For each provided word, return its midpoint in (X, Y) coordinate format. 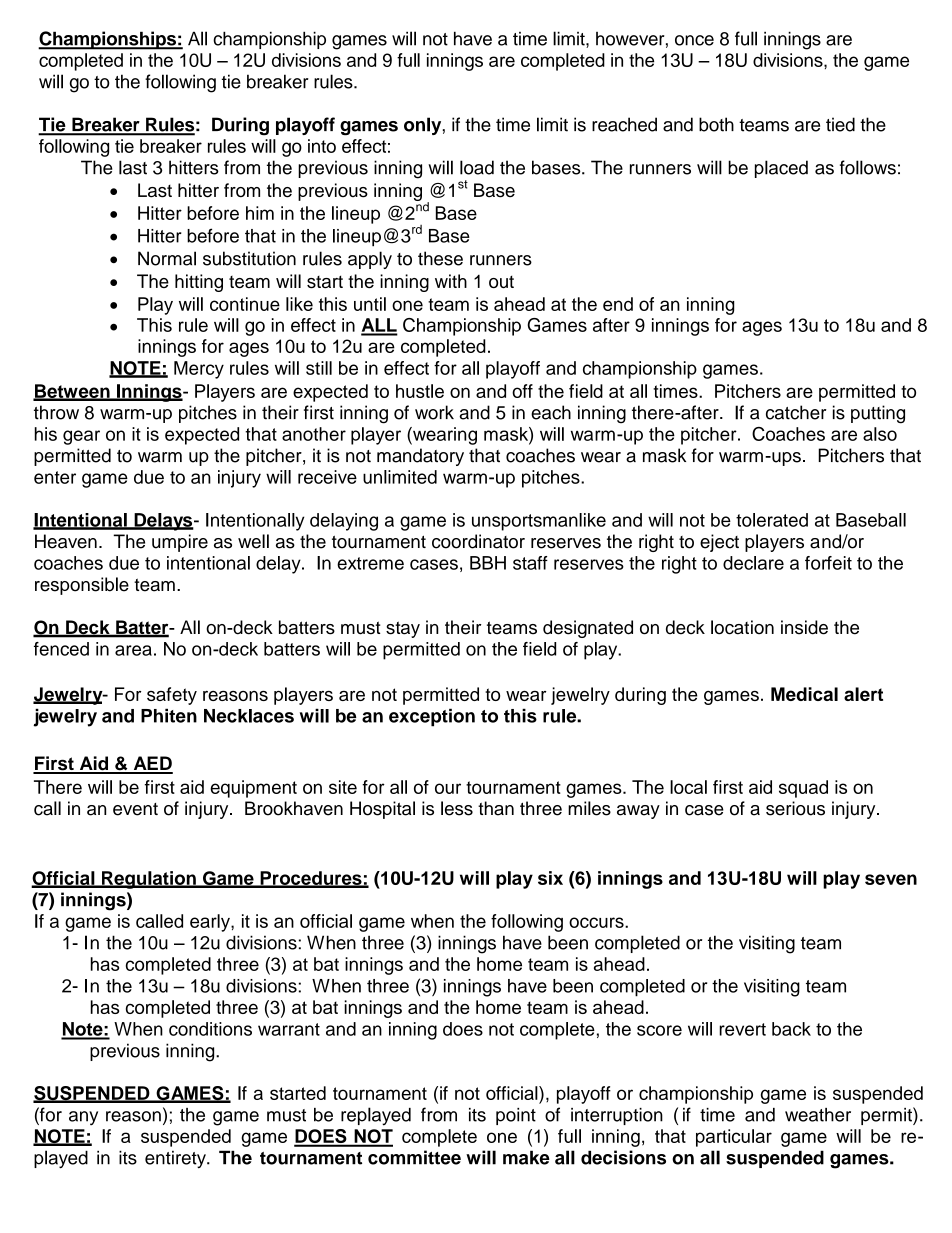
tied (840, 124)
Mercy (199, 370)
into (322, 146)
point (516, 1116)
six (550, 878)
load (477, 167)
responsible (82, 586)
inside (804, 627)
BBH (488, 563)
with (451, 281)
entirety (176, 1159)
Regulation (149, 880)
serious (795, 808)
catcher (796, 412)
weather (818, 1115)
